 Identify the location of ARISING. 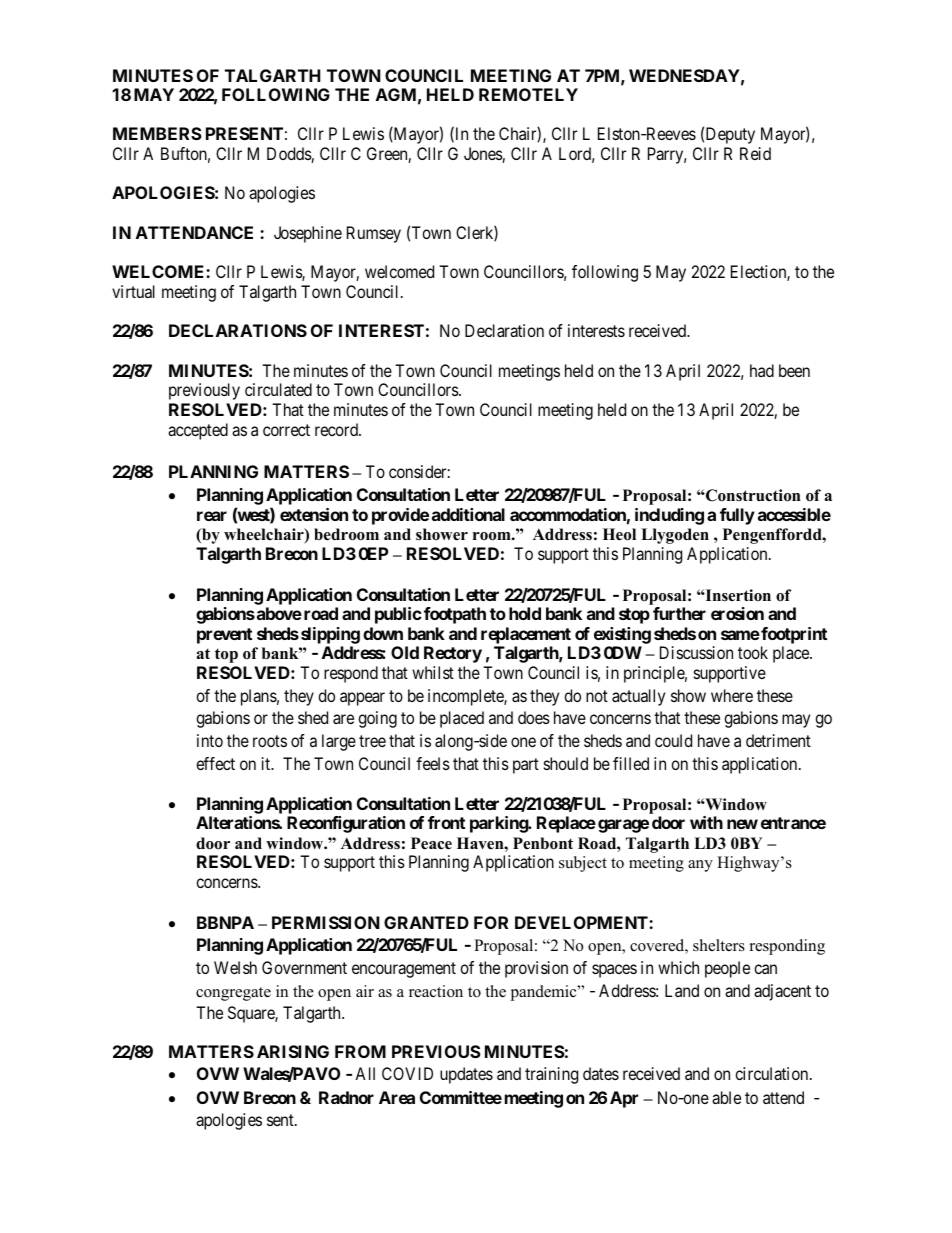
(293, 1051).
